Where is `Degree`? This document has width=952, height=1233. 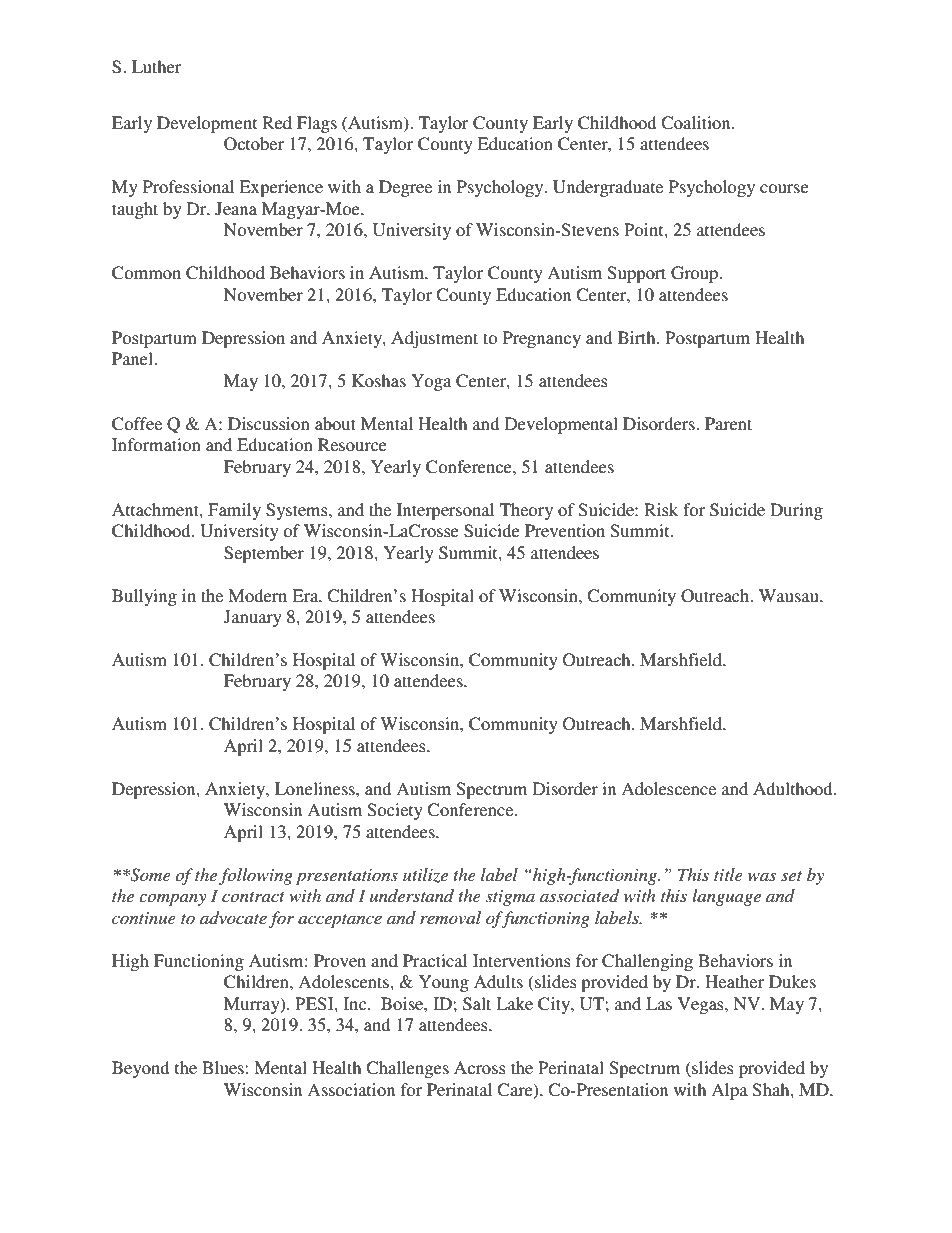 Degree is located at coordinates (405, 188).
